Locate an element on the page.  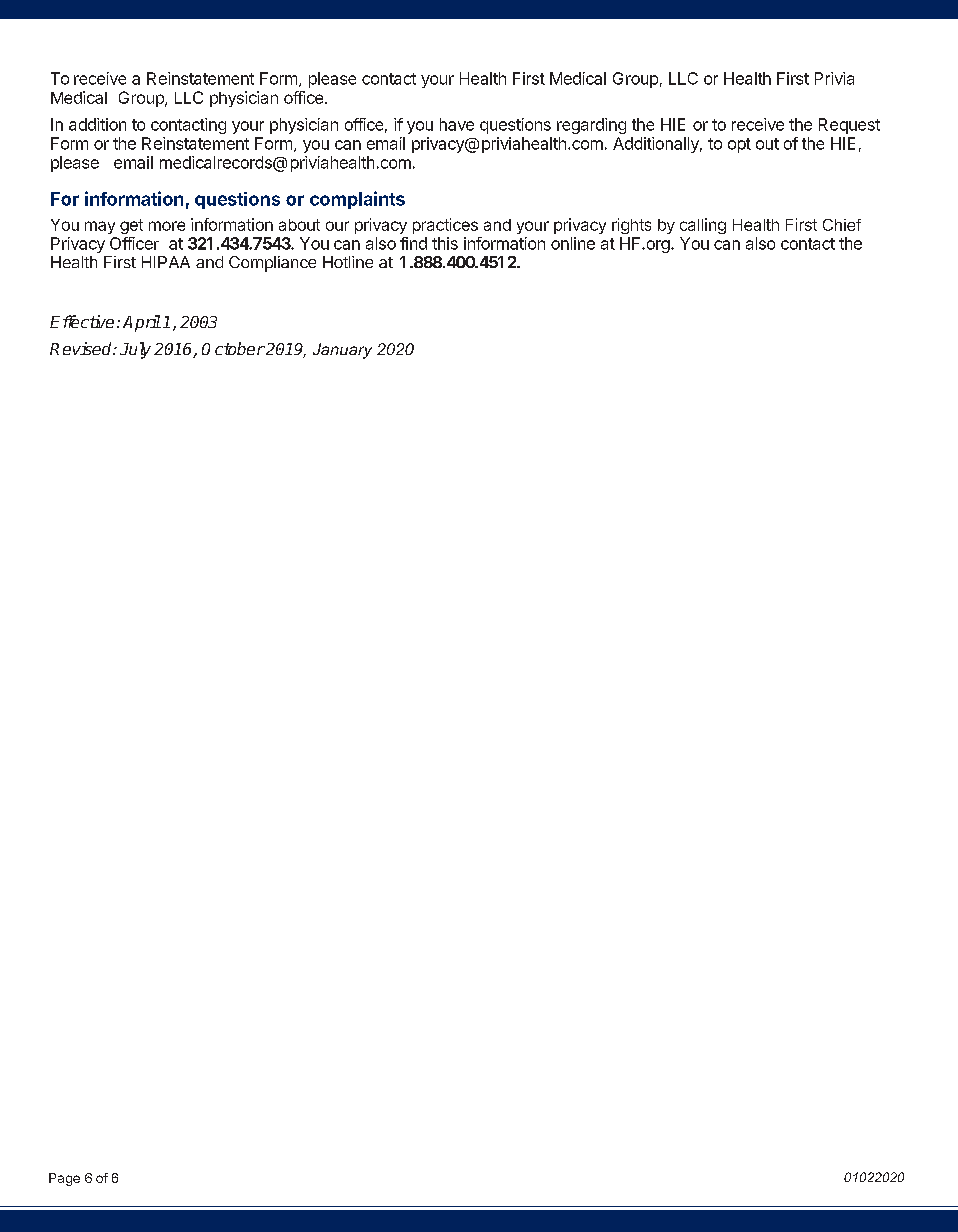
more is located at coordinates (167, 226).
